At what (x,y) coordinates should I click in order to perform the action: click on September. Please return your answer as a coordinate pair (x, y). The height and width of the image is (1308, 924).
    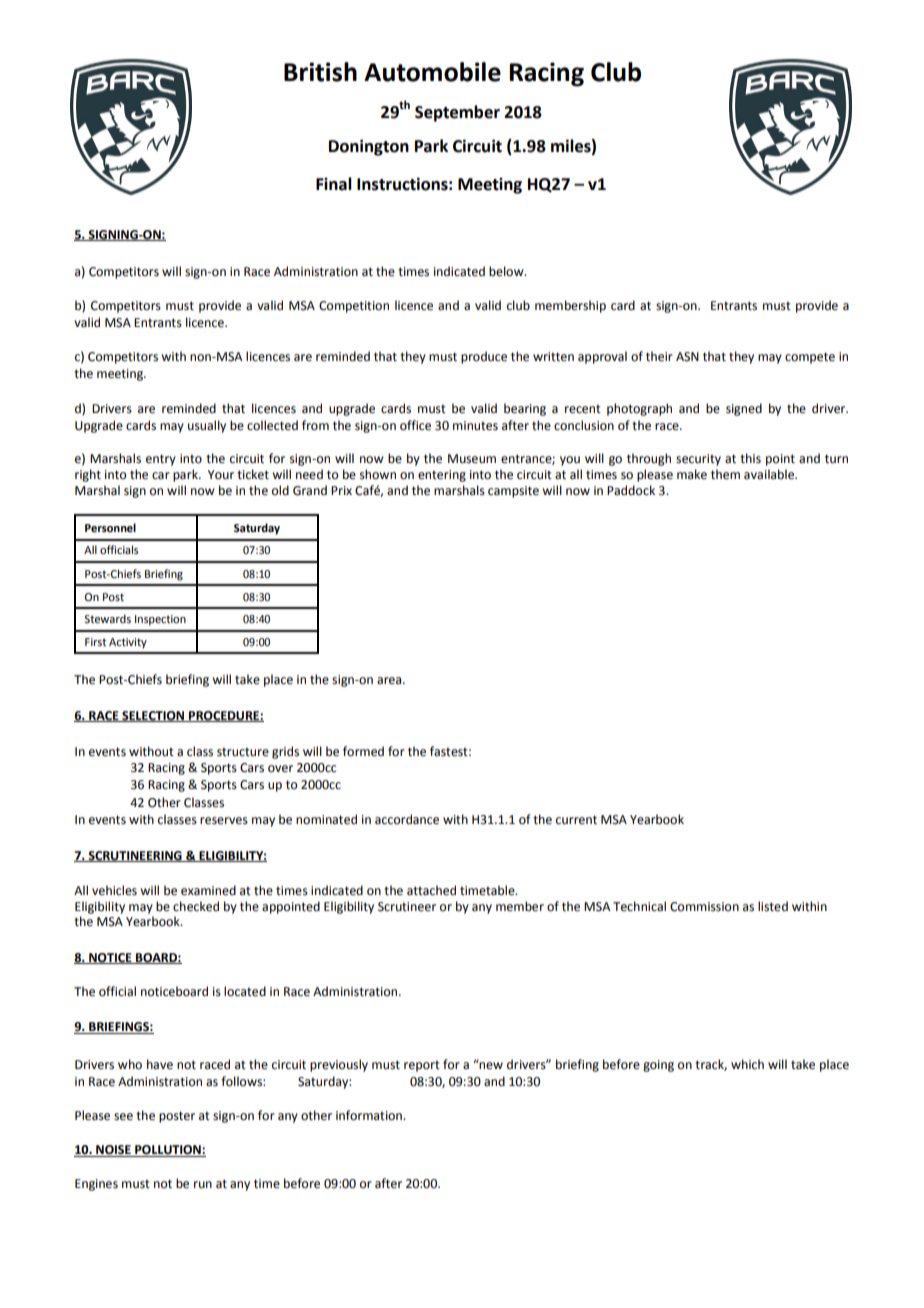
    Looking at the image, I should click on (457, 113).
